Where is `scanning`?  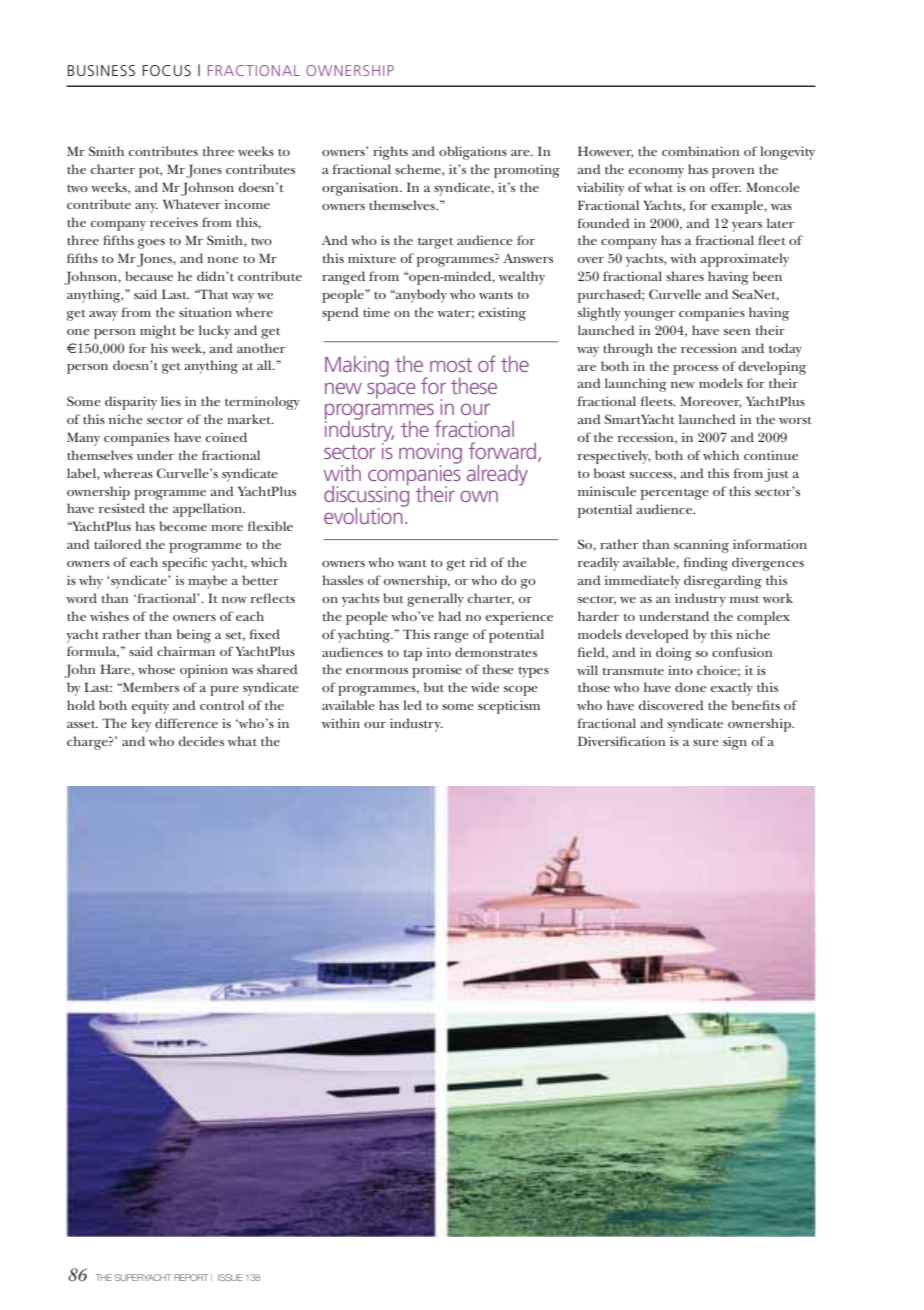
scanning is located at coordinates (701, 546).
